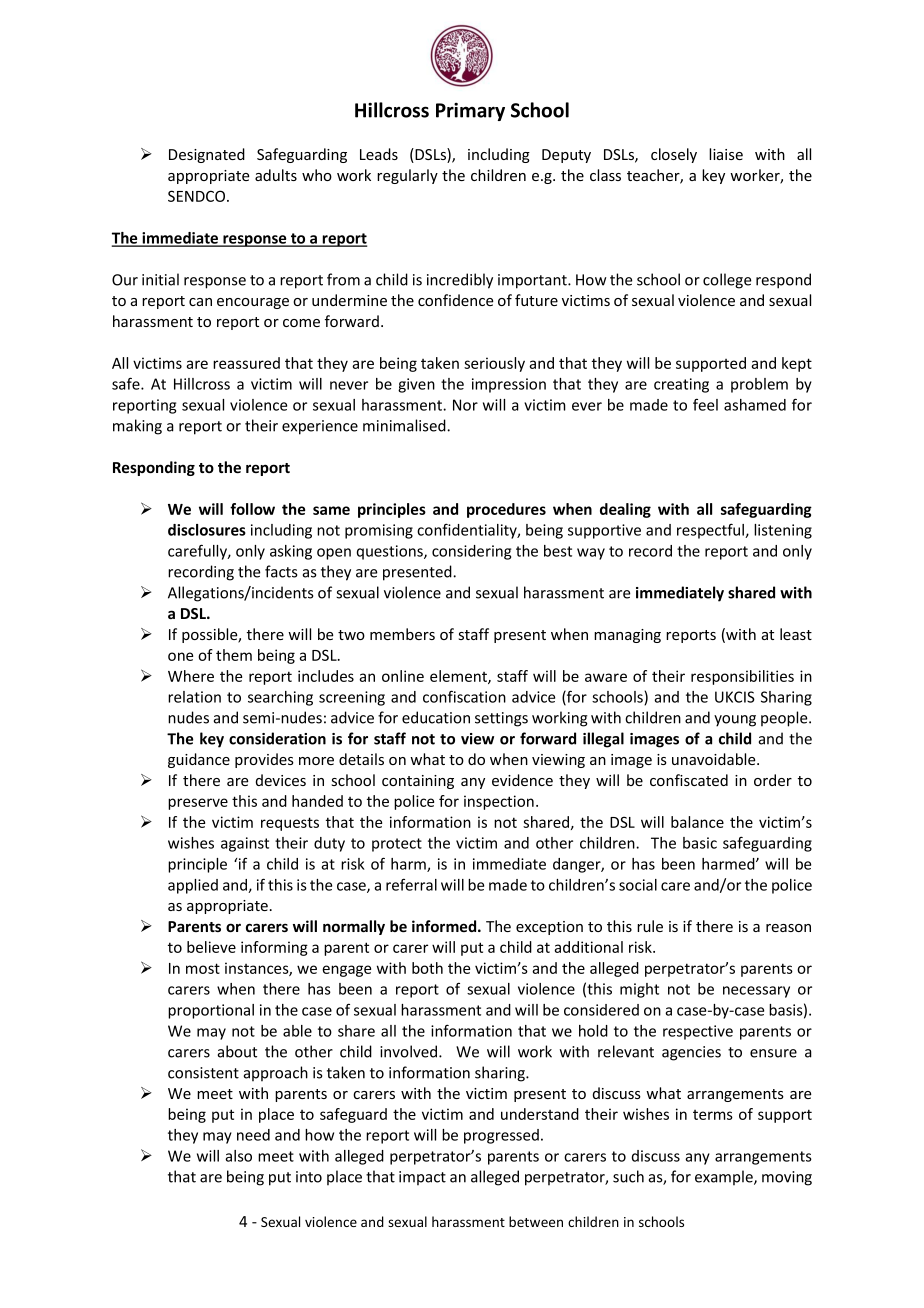  Describe the element at coordinates (742, 677) in the screenshot. I see `responsibilities` at that location.
